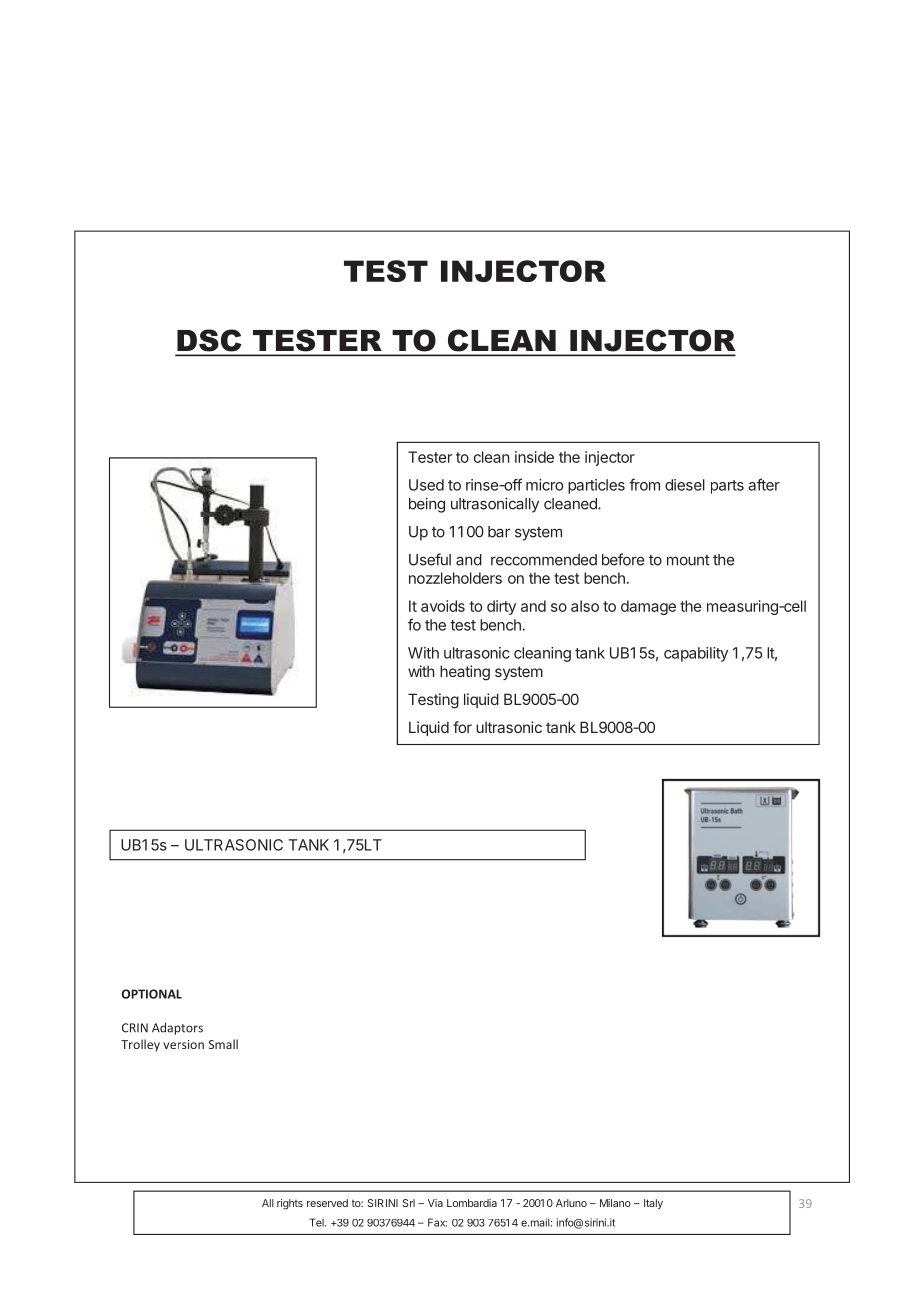  What do you see at coordinates (465, 673) in the screenshot?
I see `heating` at bounding box center [465, 673].
